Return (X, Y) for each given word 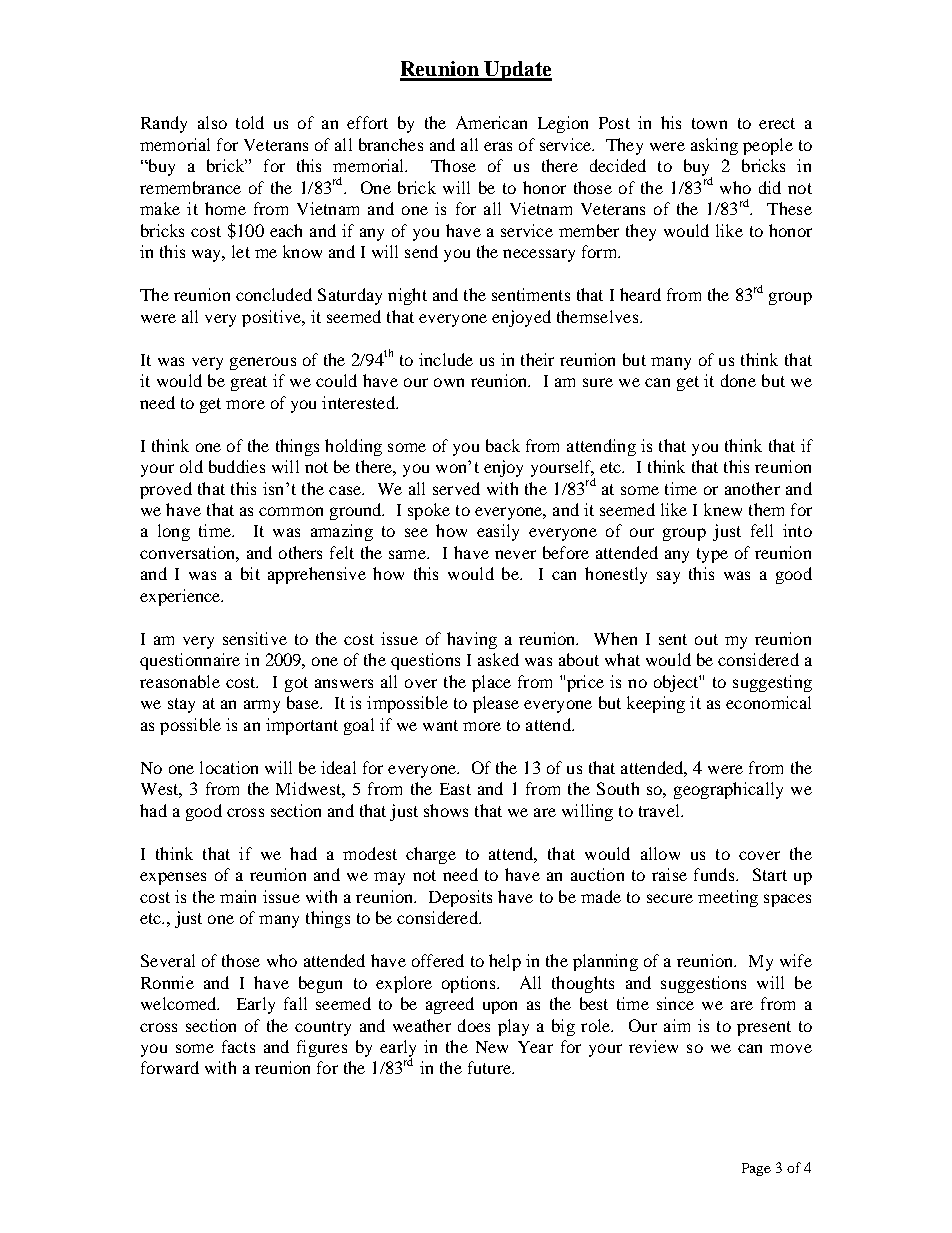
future (490, 1067)
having (472, 640)
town (709, 123)
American (491, 122)
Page (756, 1169)
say (668, 577)
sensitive (255, 638)
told (250, 122)
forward (170, 1067)
